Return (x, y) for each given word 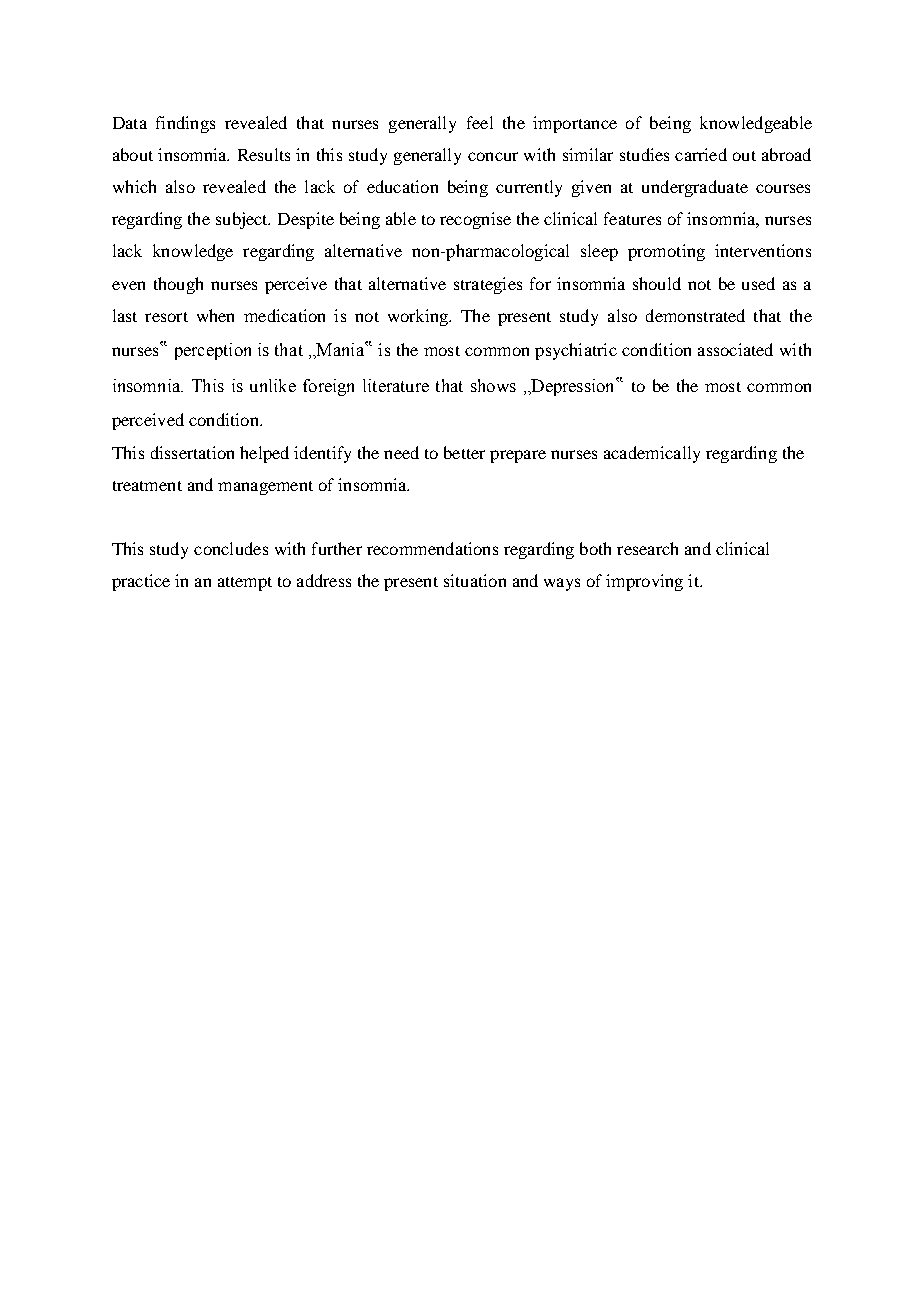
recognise (475, 220)
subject (243, 220)
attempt (245, 584)
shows (493, 385)
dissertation (192, 452)
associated (735, 349)
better (464, 452)
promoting (666, 252)
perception (213, 351)
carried (701, 154)
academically (652, 454)
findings (185, 124)
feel (480, 122)
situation (475, 580)
